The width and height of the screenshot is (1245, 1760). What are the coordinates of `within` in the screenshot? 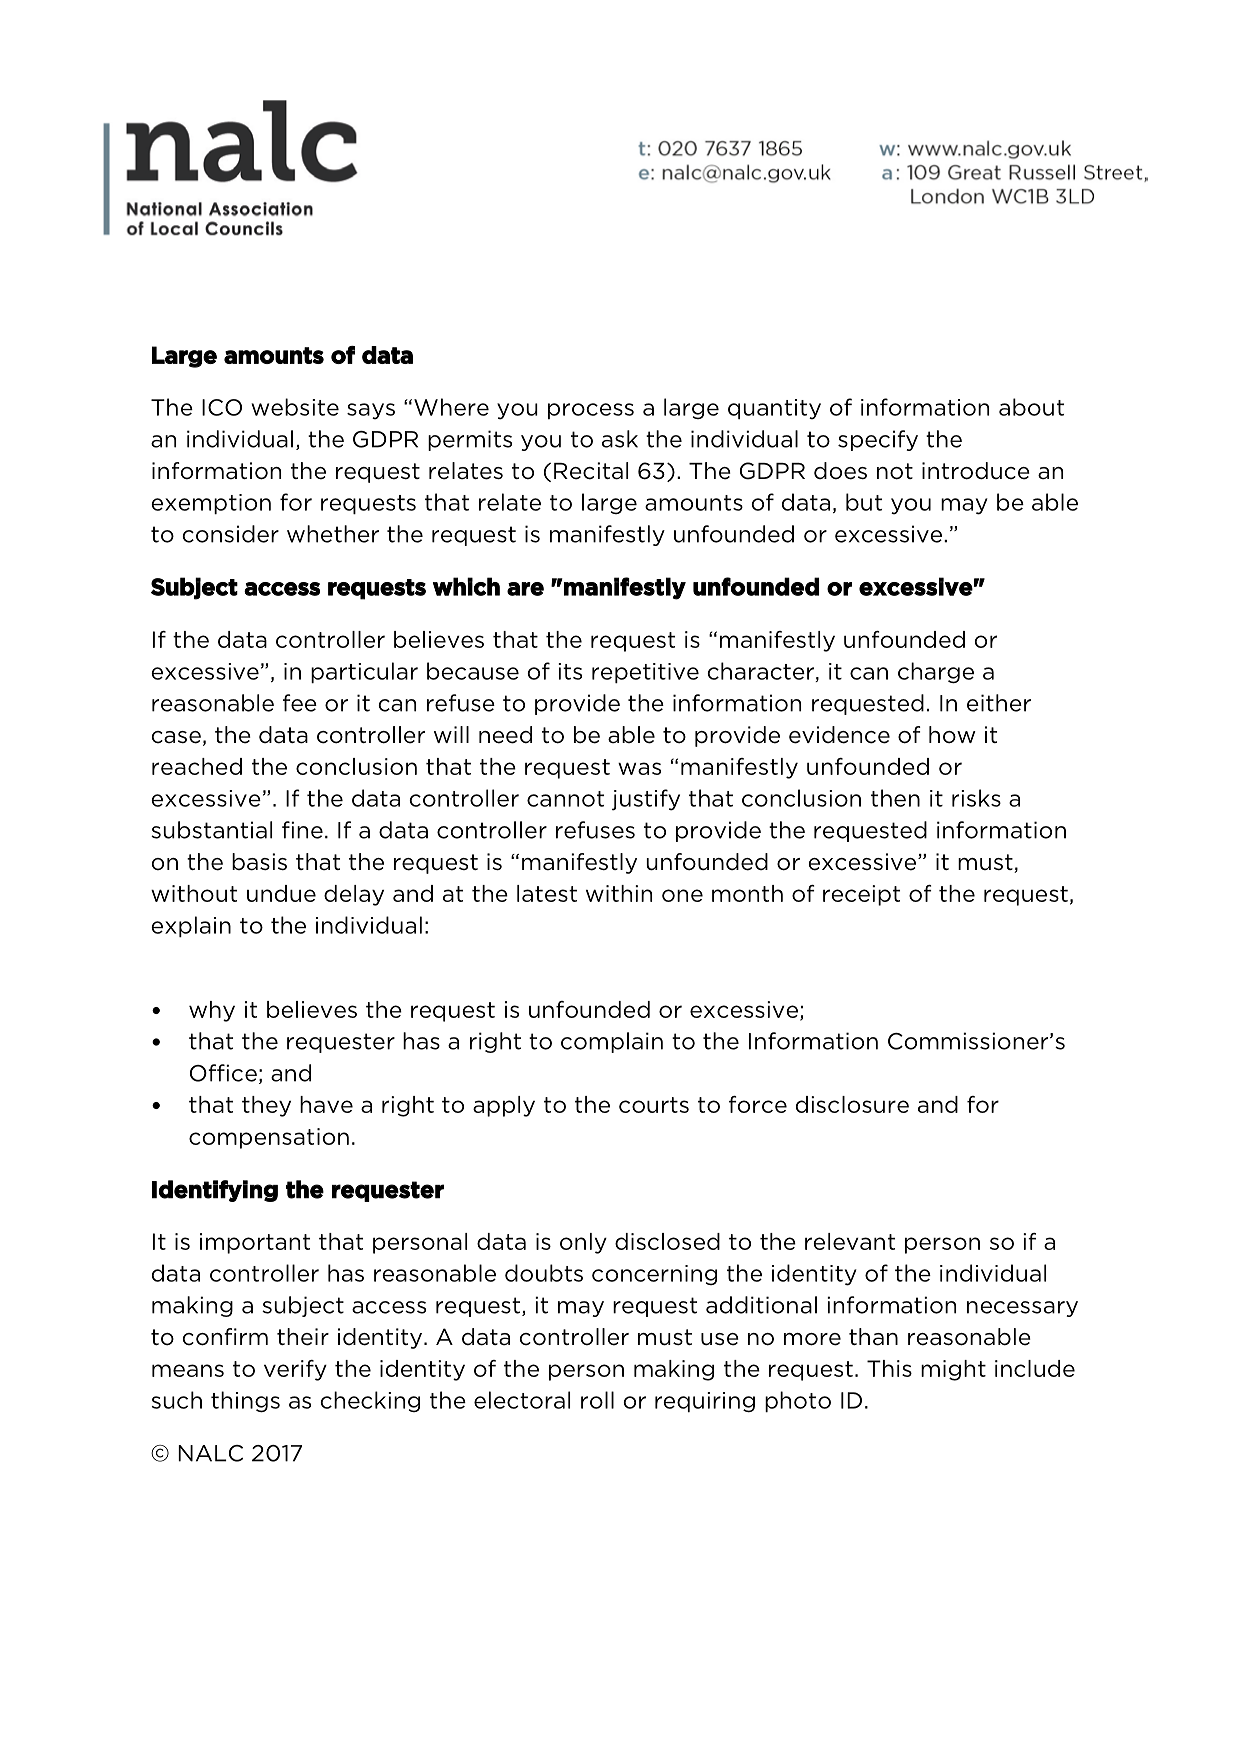 It's located at (619, 893).
